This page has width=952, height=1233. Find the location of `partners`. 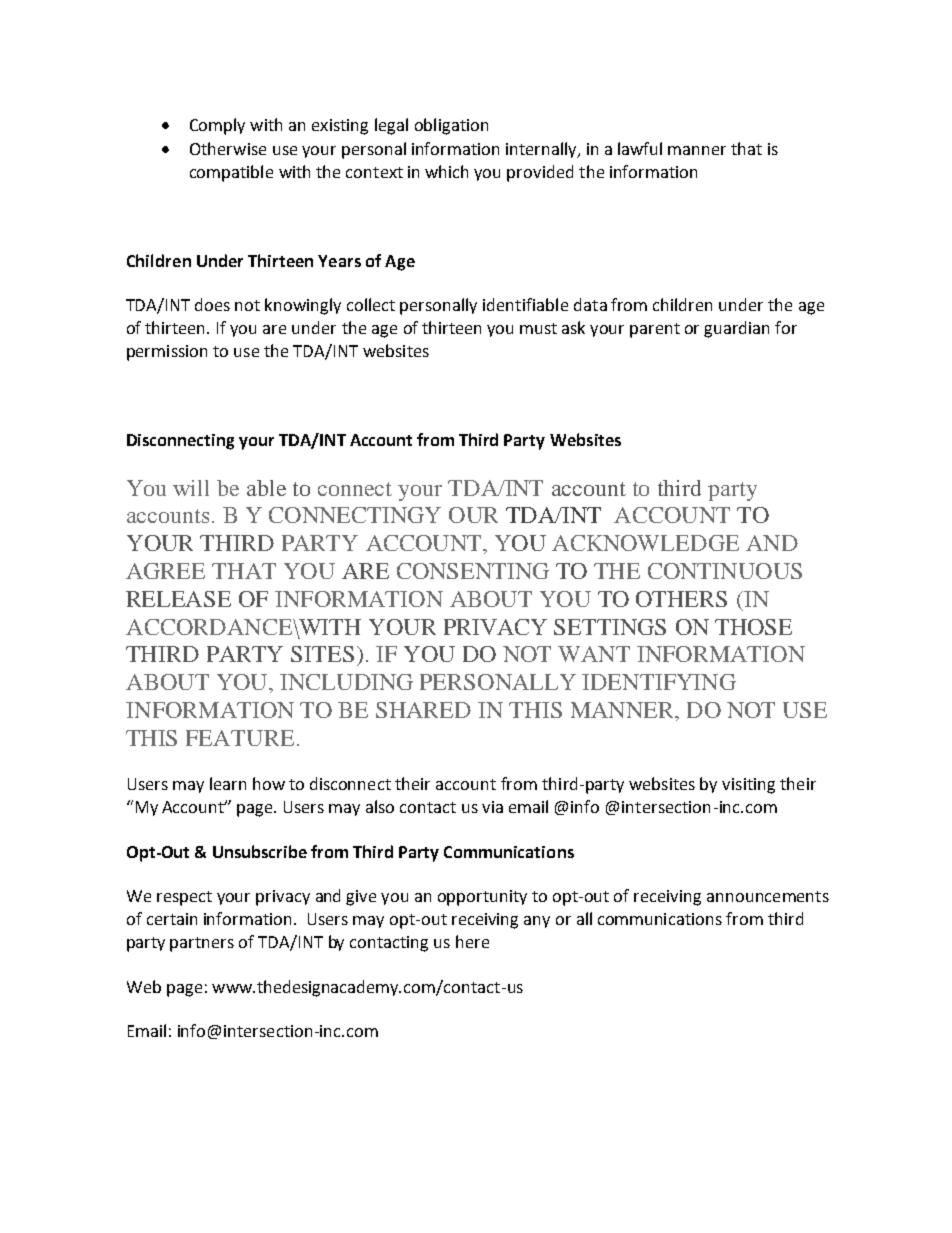

partners is located at coordinates (202, 944).
